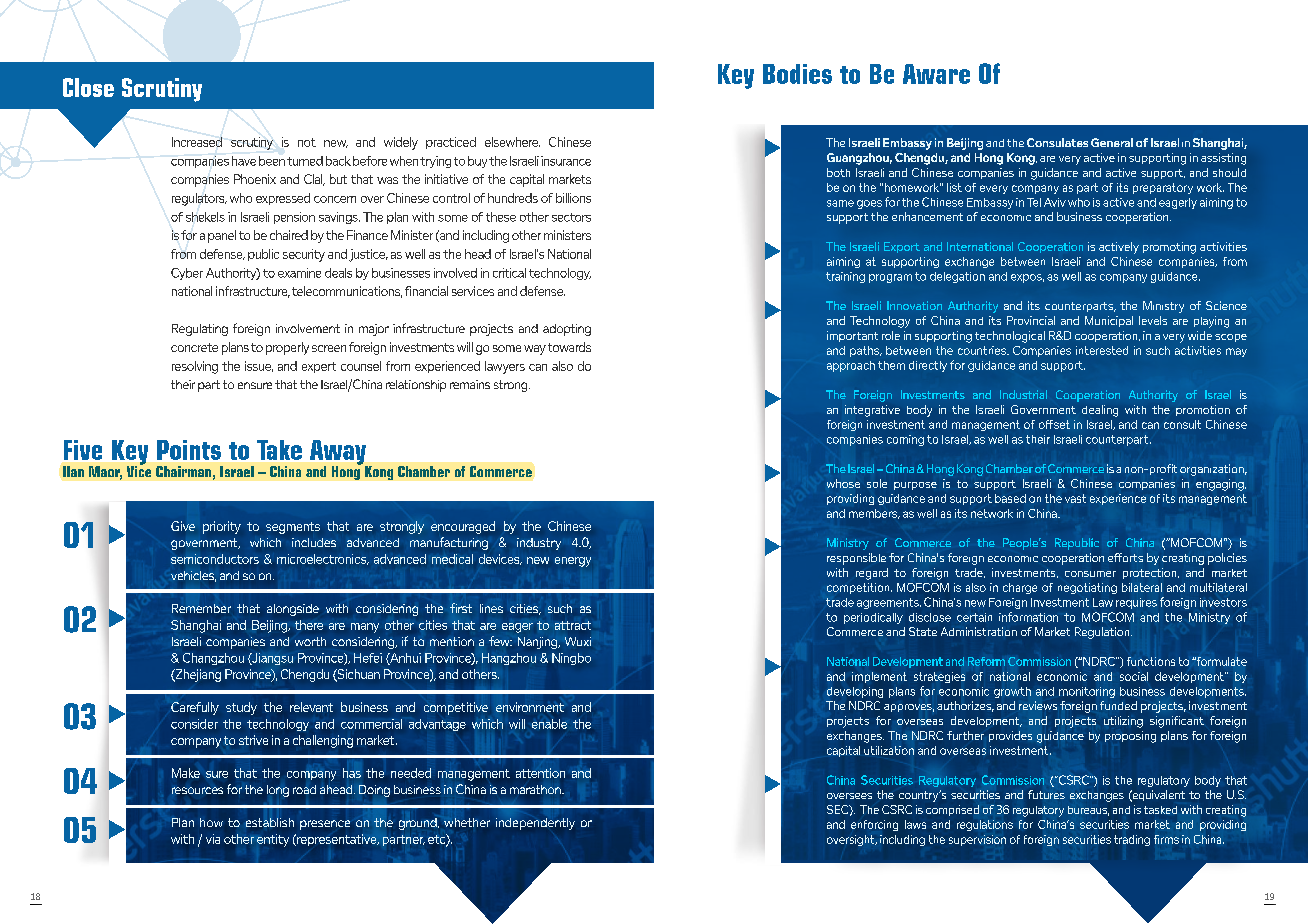 Image resolution: width=1308 pixels, height=924 pixels. I want to click on Increased, so click(197, 142).
